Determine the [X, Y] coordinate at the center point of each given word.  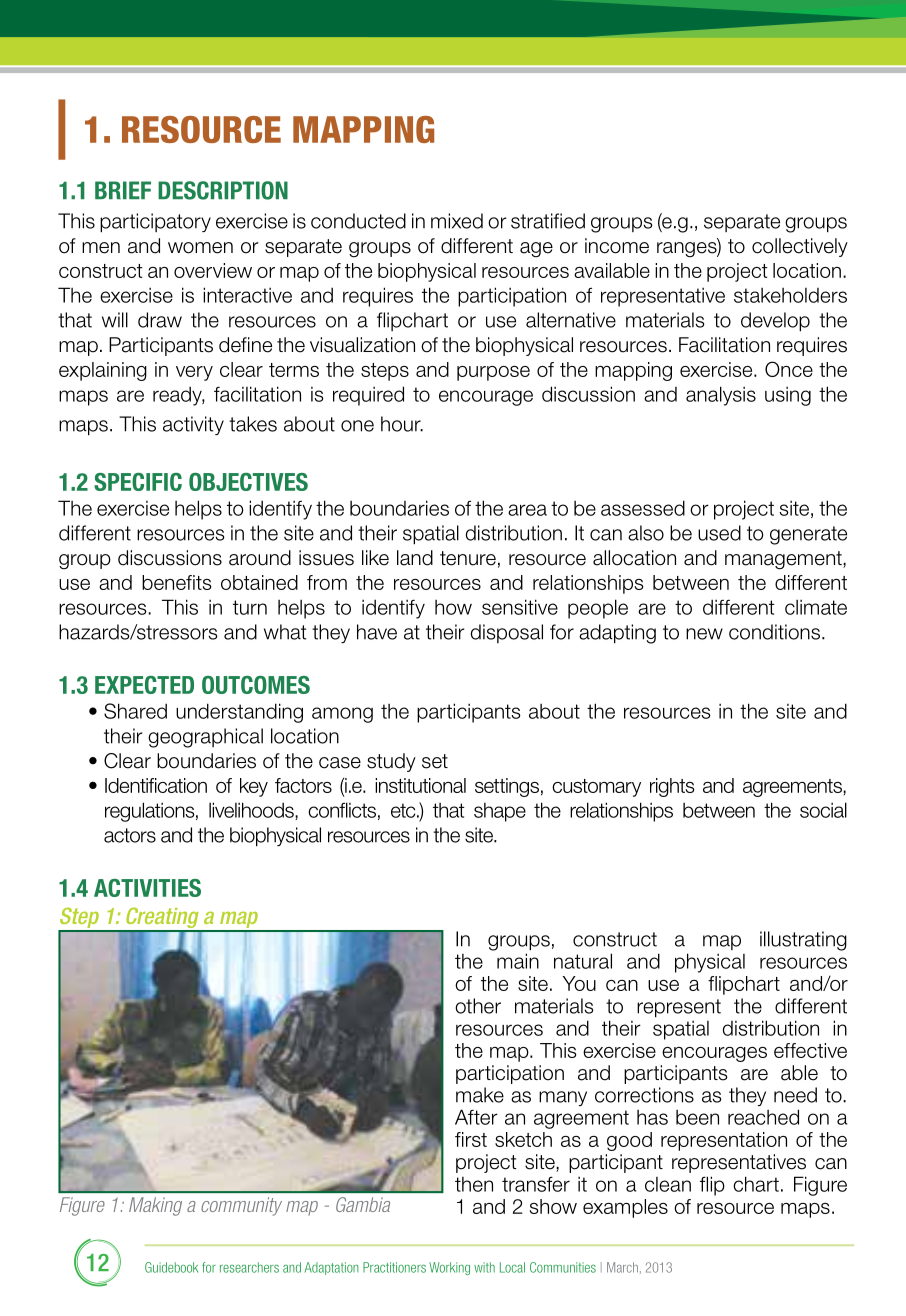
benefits [177, 582]
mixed [457, 221]
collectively [800, 247]
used [719, 533]
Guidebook [171, 1267]
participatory [155, 222]
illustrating [803, 941]
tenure [468, 558]
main [518, 961]
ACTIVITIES [147, 888]
